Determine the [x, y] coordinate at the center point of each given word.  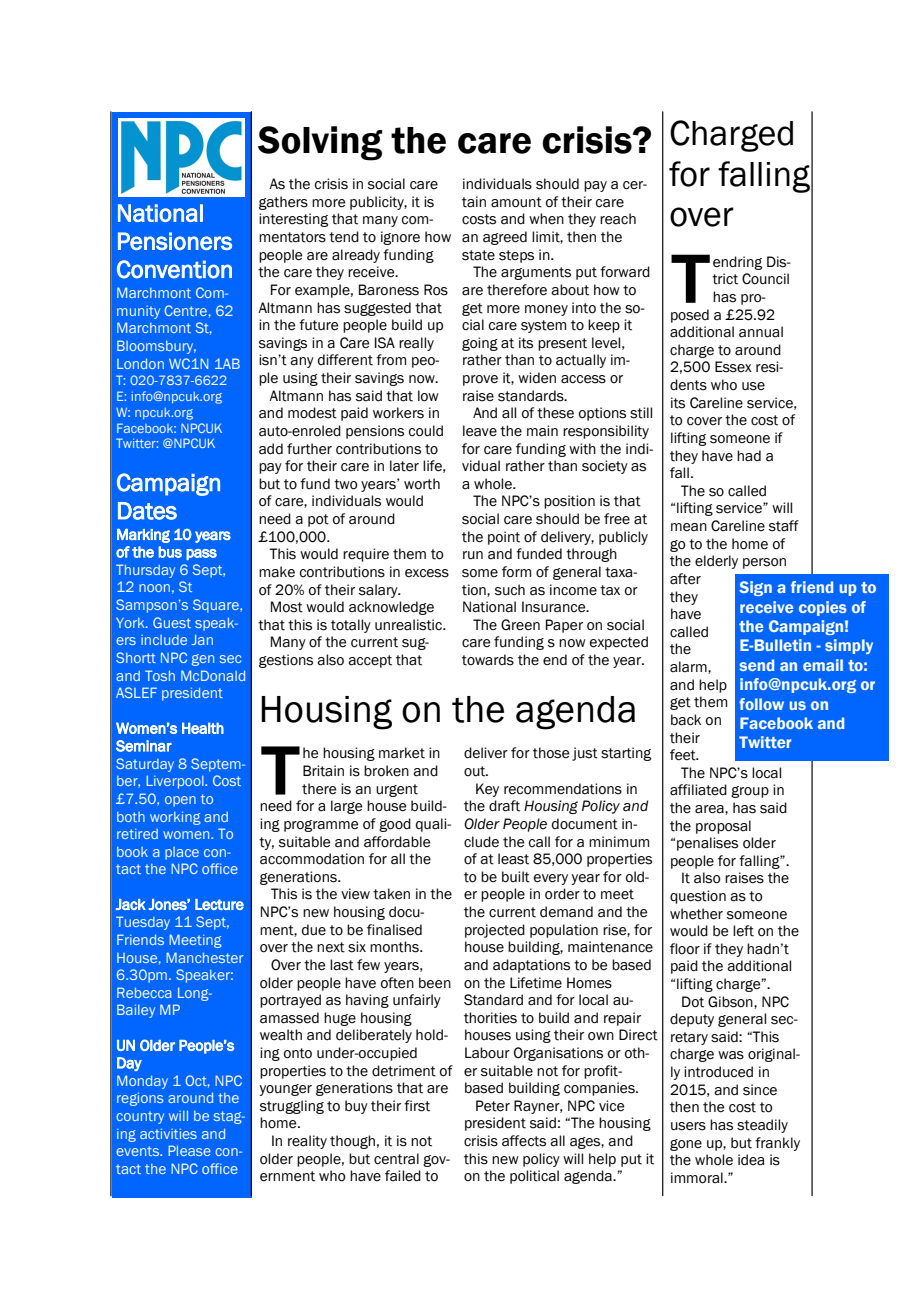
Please [189, 1150]
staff [784, 526]
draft [504, 806]
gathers [283, 203]
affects [524, 1141]
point [504, 538]
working [175, 818]
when [546, 219]
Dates [147, 511]
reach [618, 219]
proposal [723, 827]
